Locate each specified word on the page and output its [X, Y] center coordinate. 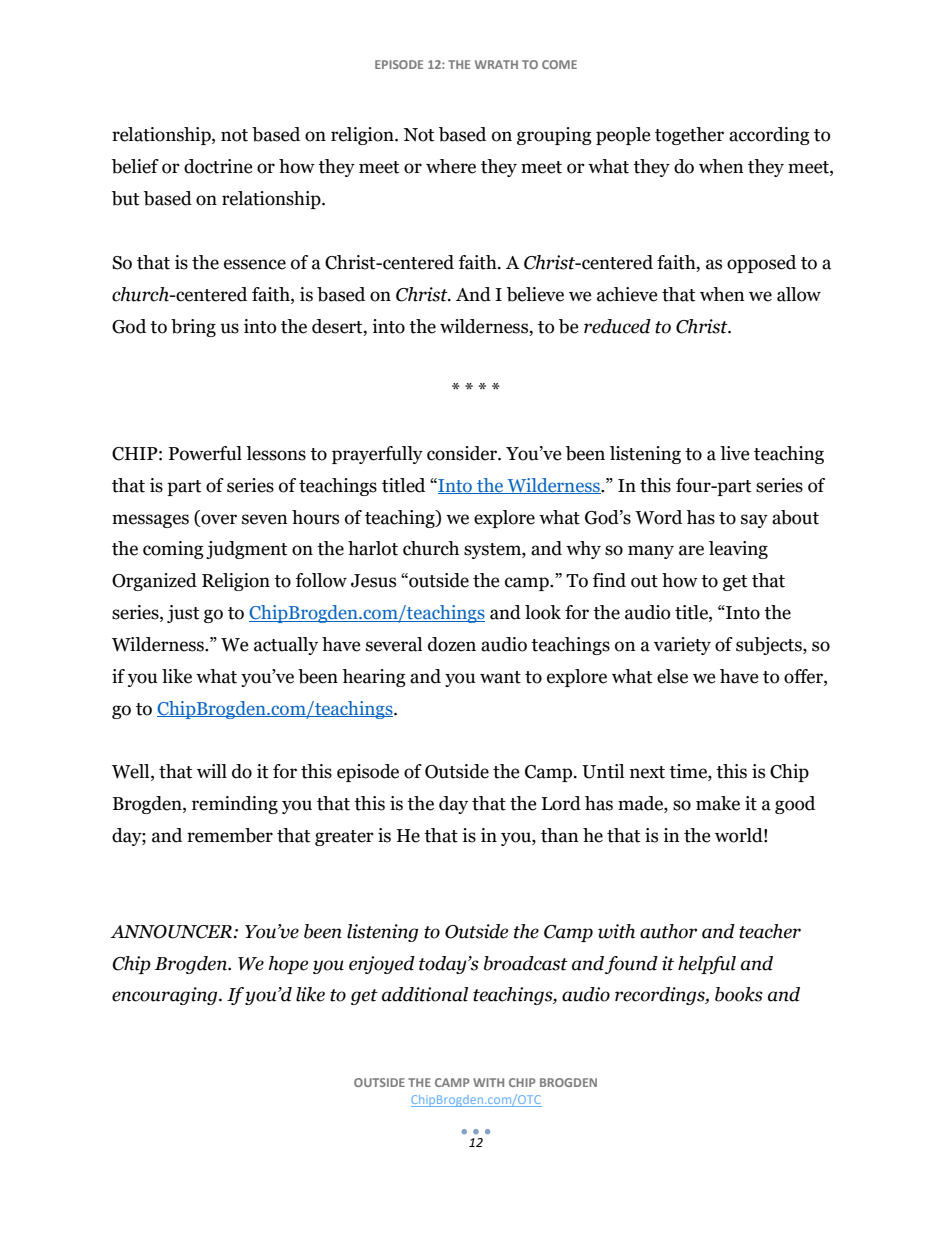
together [689, 136]
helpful [707, 965]
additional [425, 994]
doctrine [218, 166]
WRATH [496, 64]
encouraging [166, 996]
